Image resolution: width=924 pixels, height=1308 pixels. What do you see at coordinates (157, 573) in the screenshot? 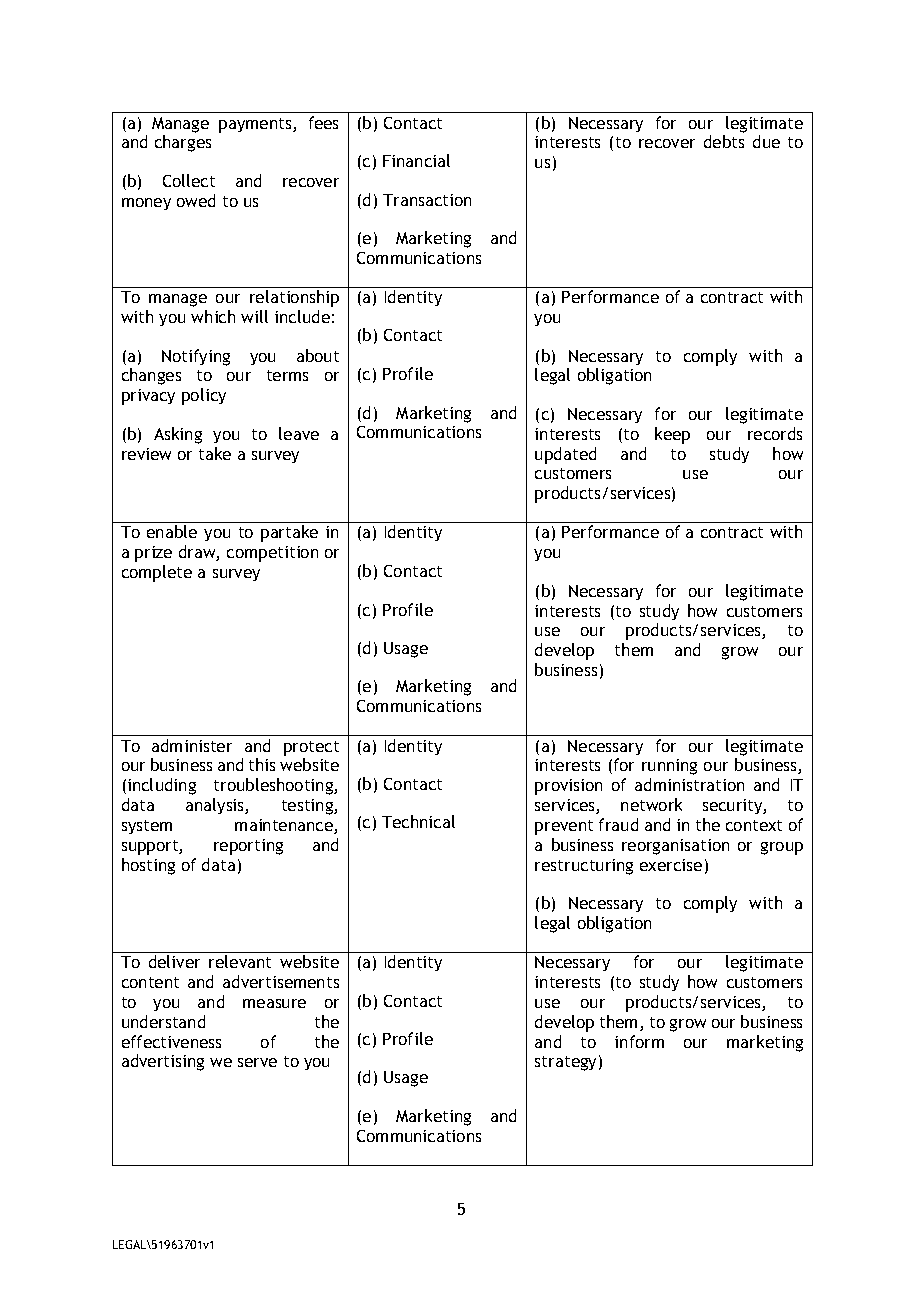
I see `complete` at bounding box center [157, 573].
